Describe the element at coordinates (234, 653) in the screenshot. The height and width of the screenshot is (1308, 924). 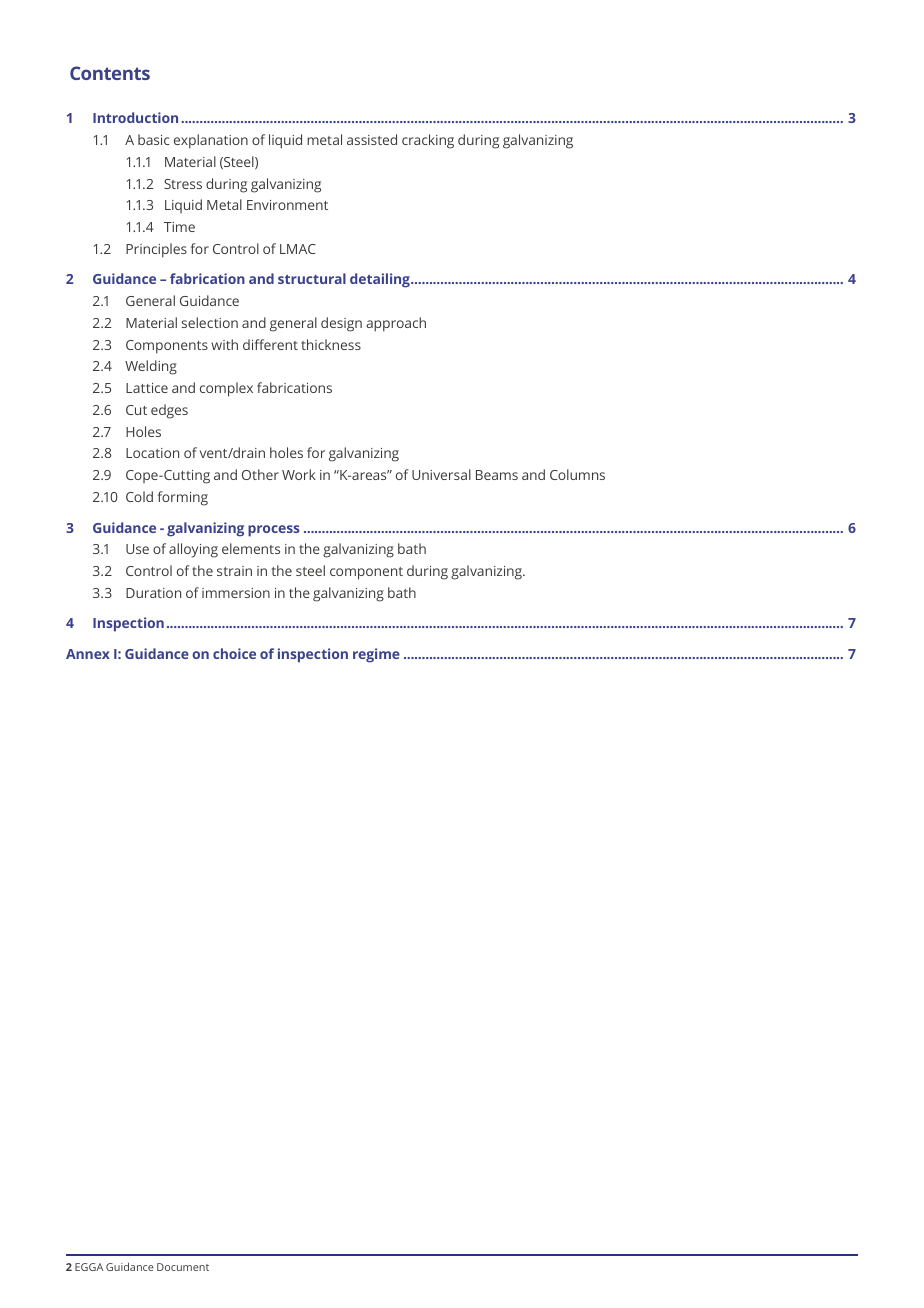
I see `choice` at that location.
